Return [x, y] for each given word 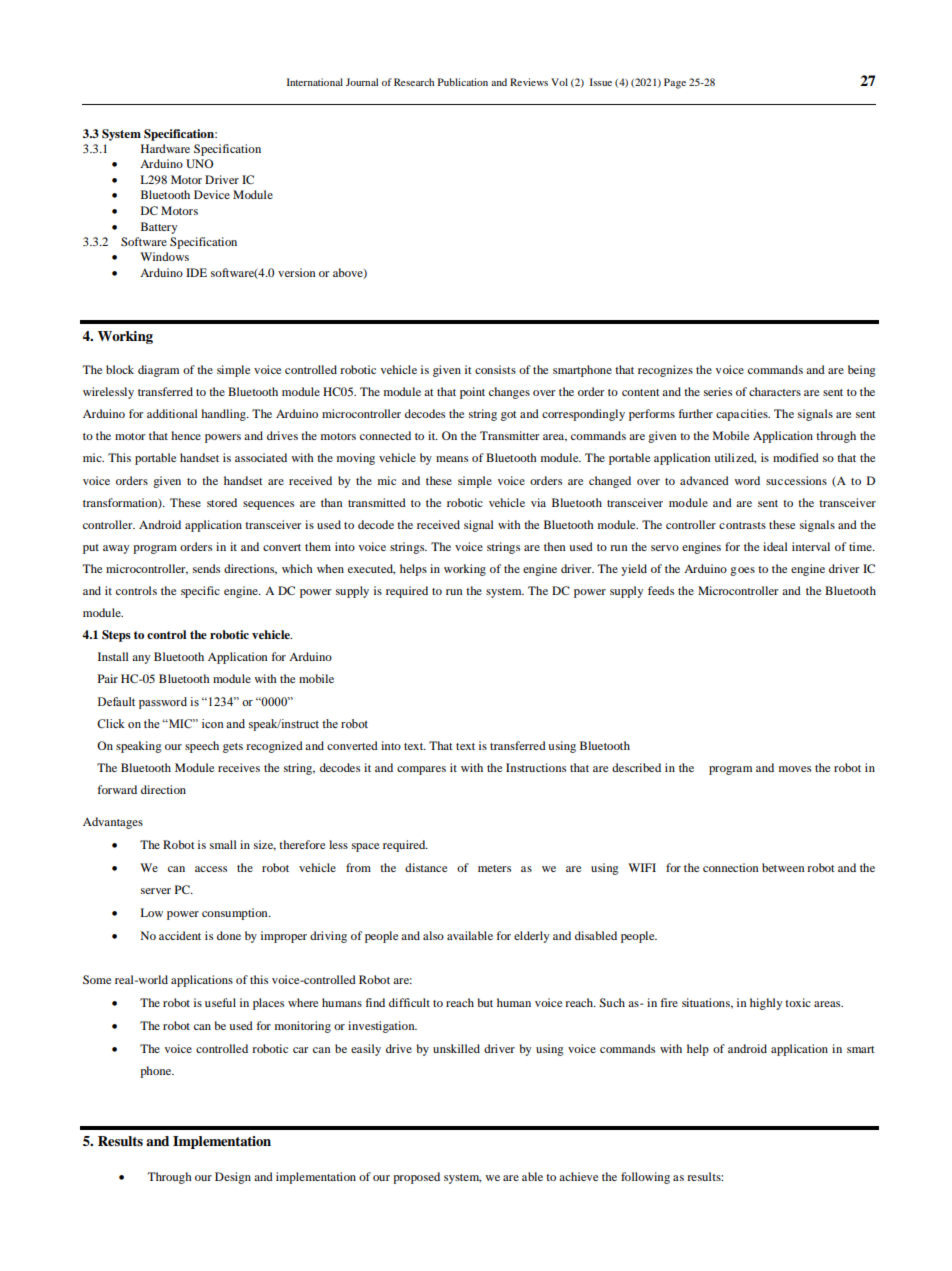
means [452, 459]
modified [796, 457]
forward [117, 789]
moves [795, 769]
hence [186, 435]
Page [675, 83]
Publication [463, 82]
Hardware [165, 148]
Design [233, 1178]
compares [421, 770]
